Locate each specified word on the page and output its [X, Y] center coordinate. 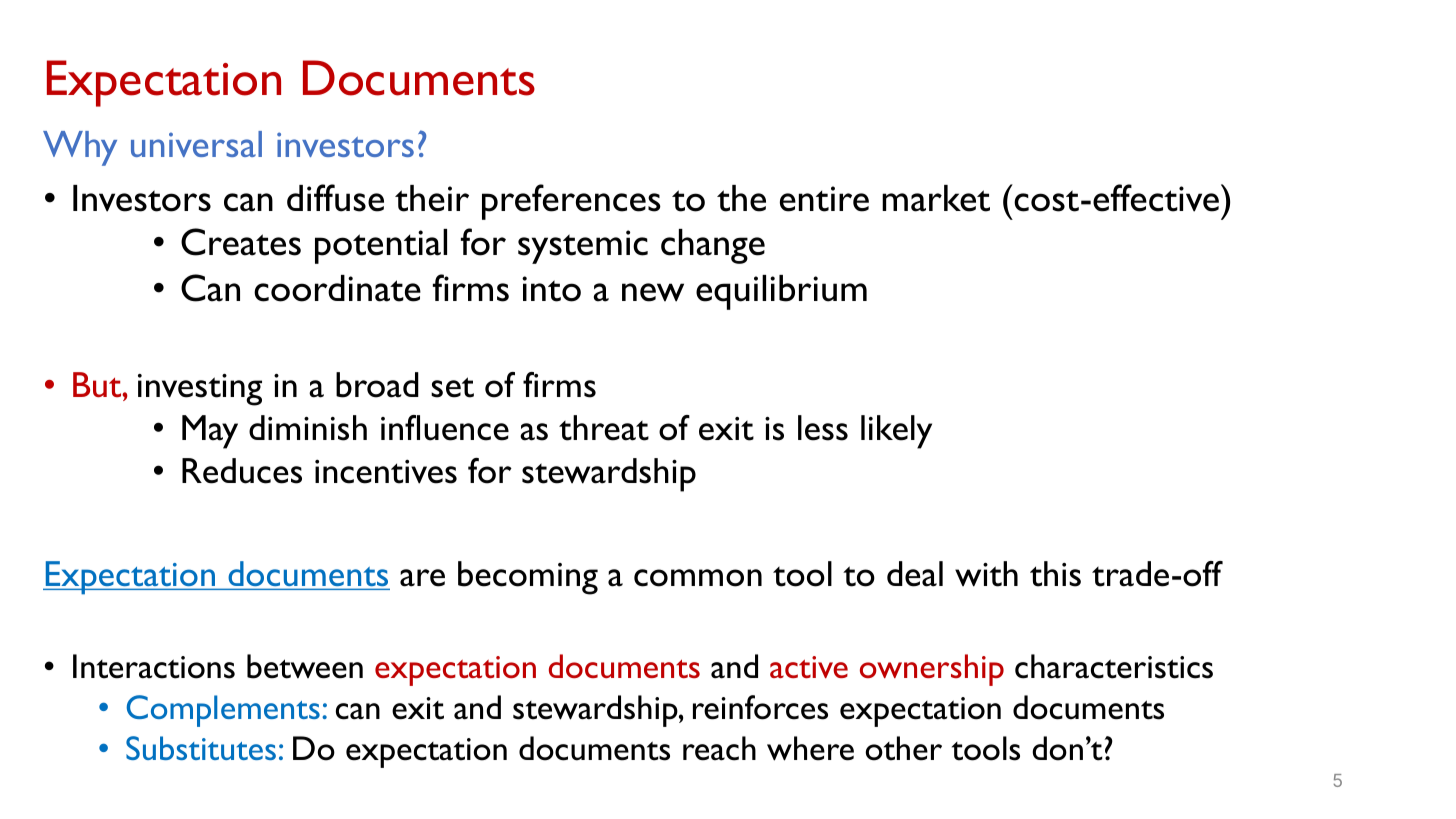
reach [719, 748]
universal [196, 144]
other [903, 748]
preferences [571, 202]
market [936, 198]
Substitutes [201, 748]
